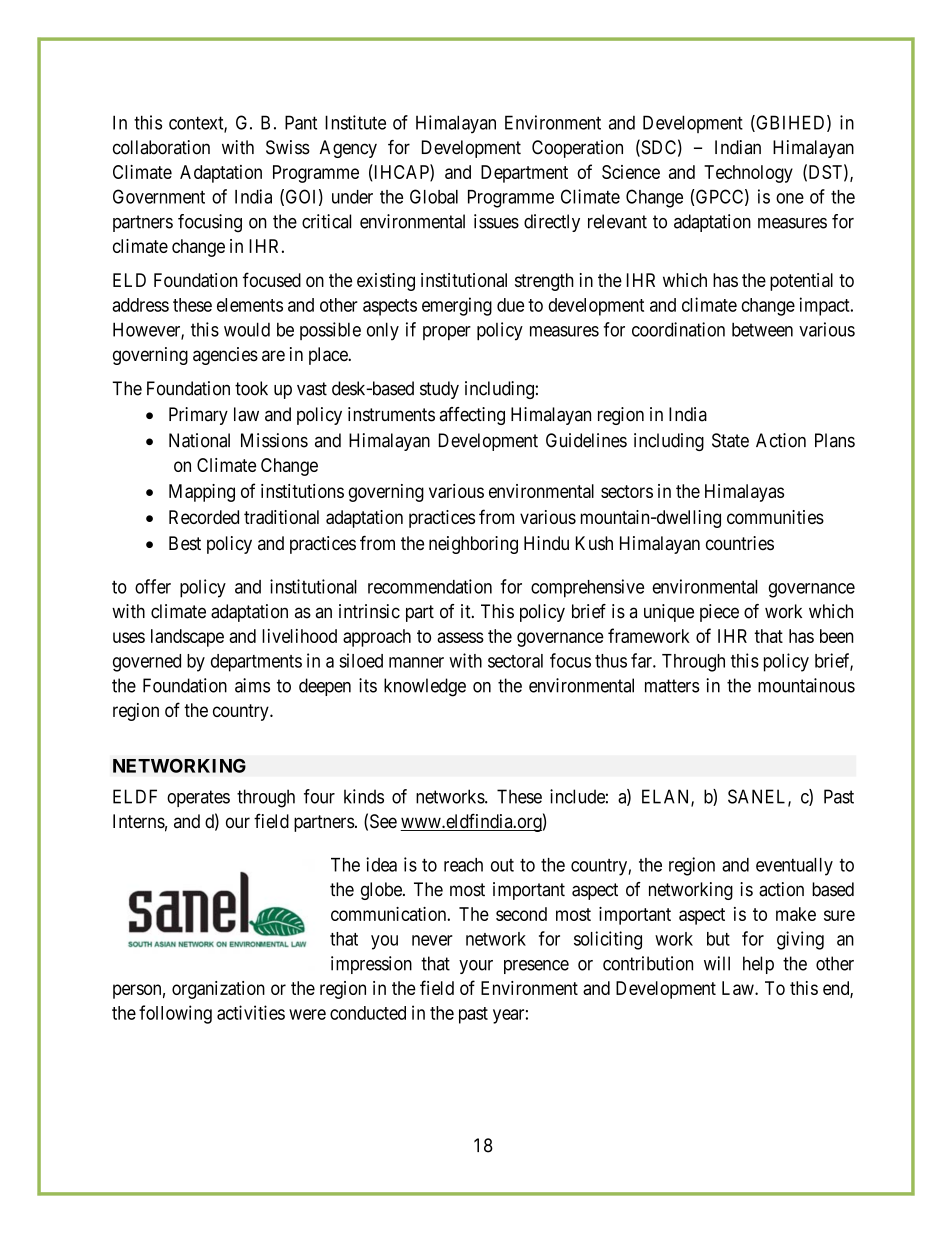  Describe the element at coordinates (364, 796) in the screenshot. I see `kinds` at that location.
